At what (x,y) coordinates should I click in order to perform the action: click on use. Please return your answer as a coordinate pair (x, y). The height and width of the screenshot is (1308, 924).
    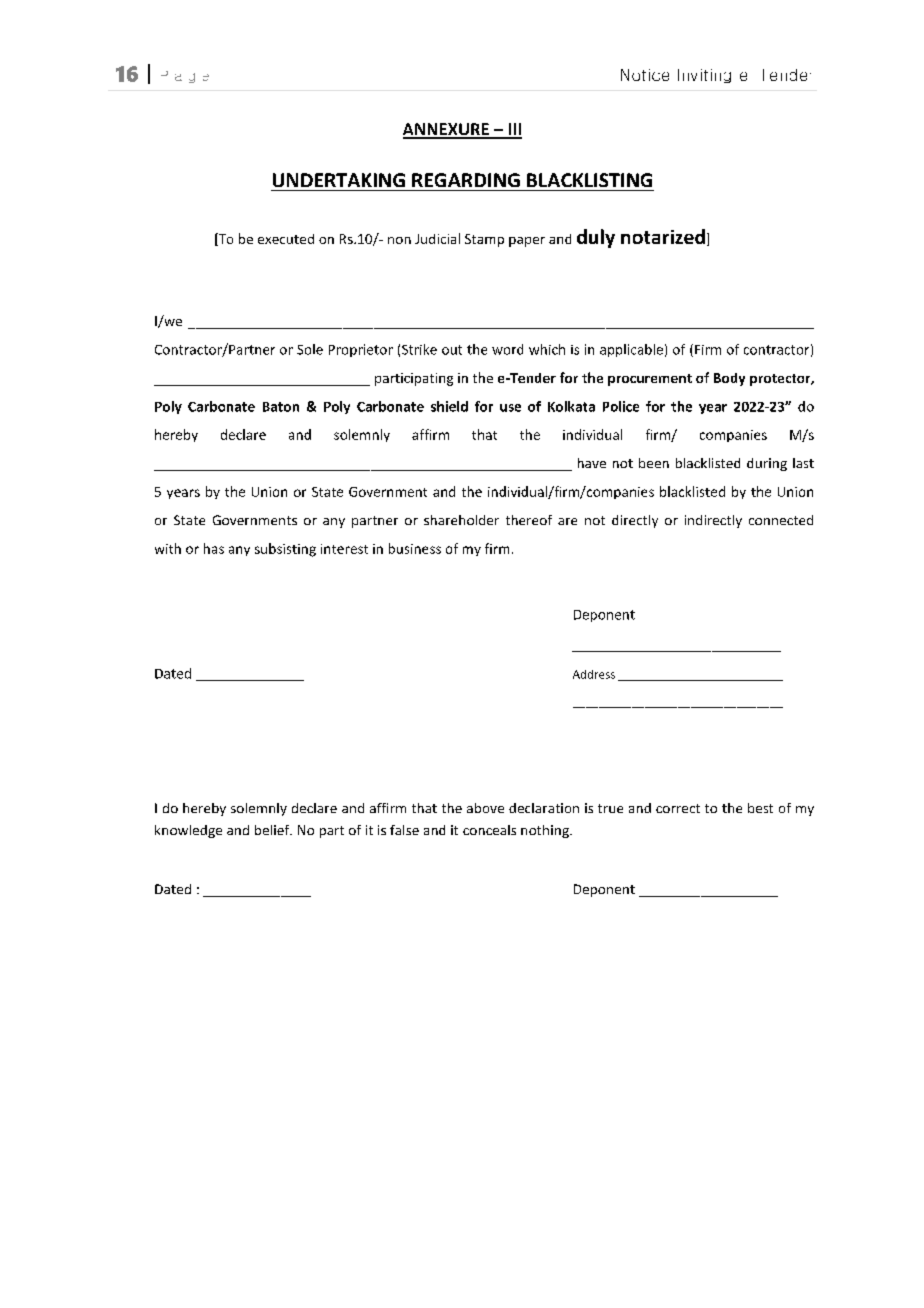
    Looking at the image, I should click on (510, 408).
